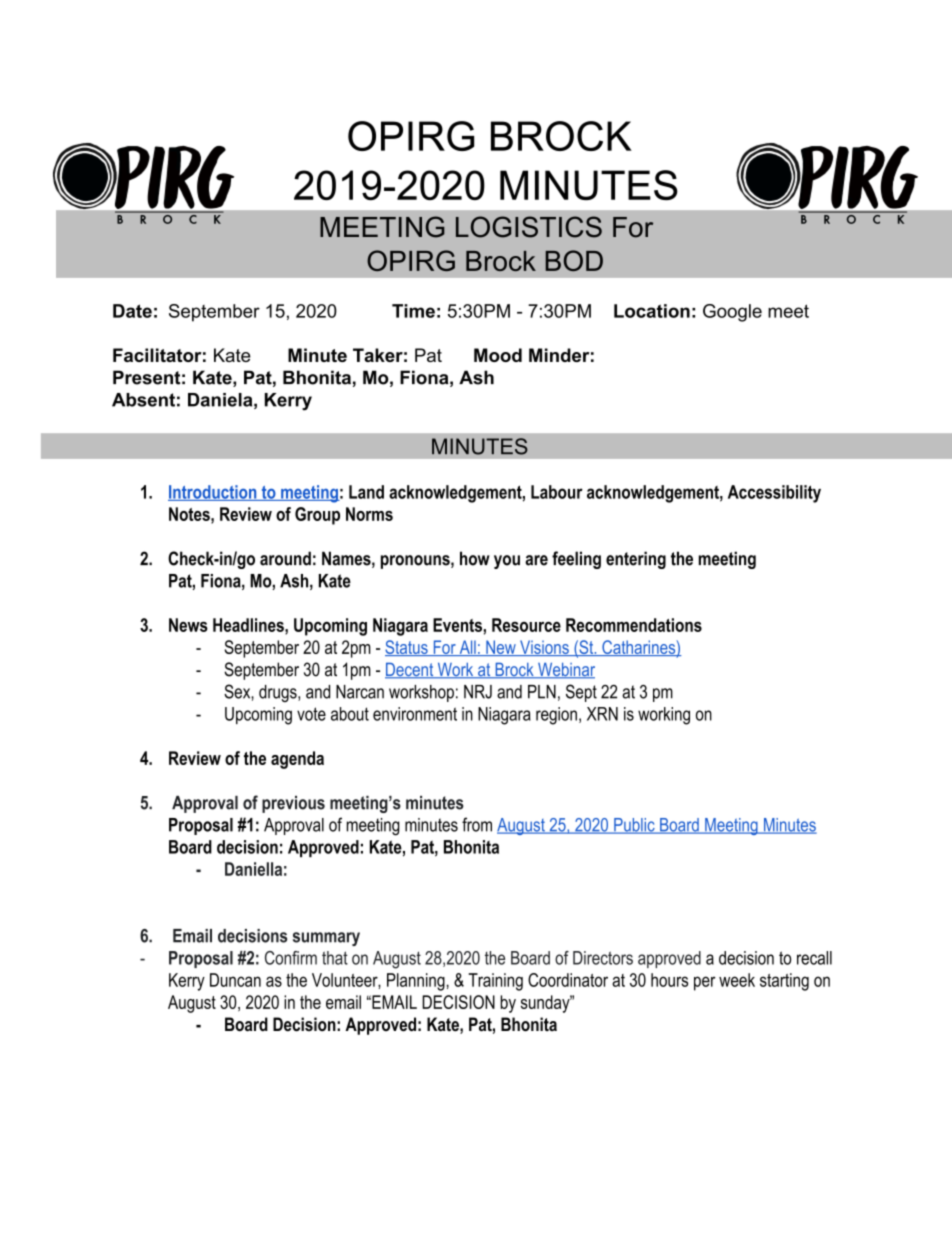 The width and height of the image is (952, 1233). Describe the element at coordinates (737, 980) in the image. I see `week` at that location.
